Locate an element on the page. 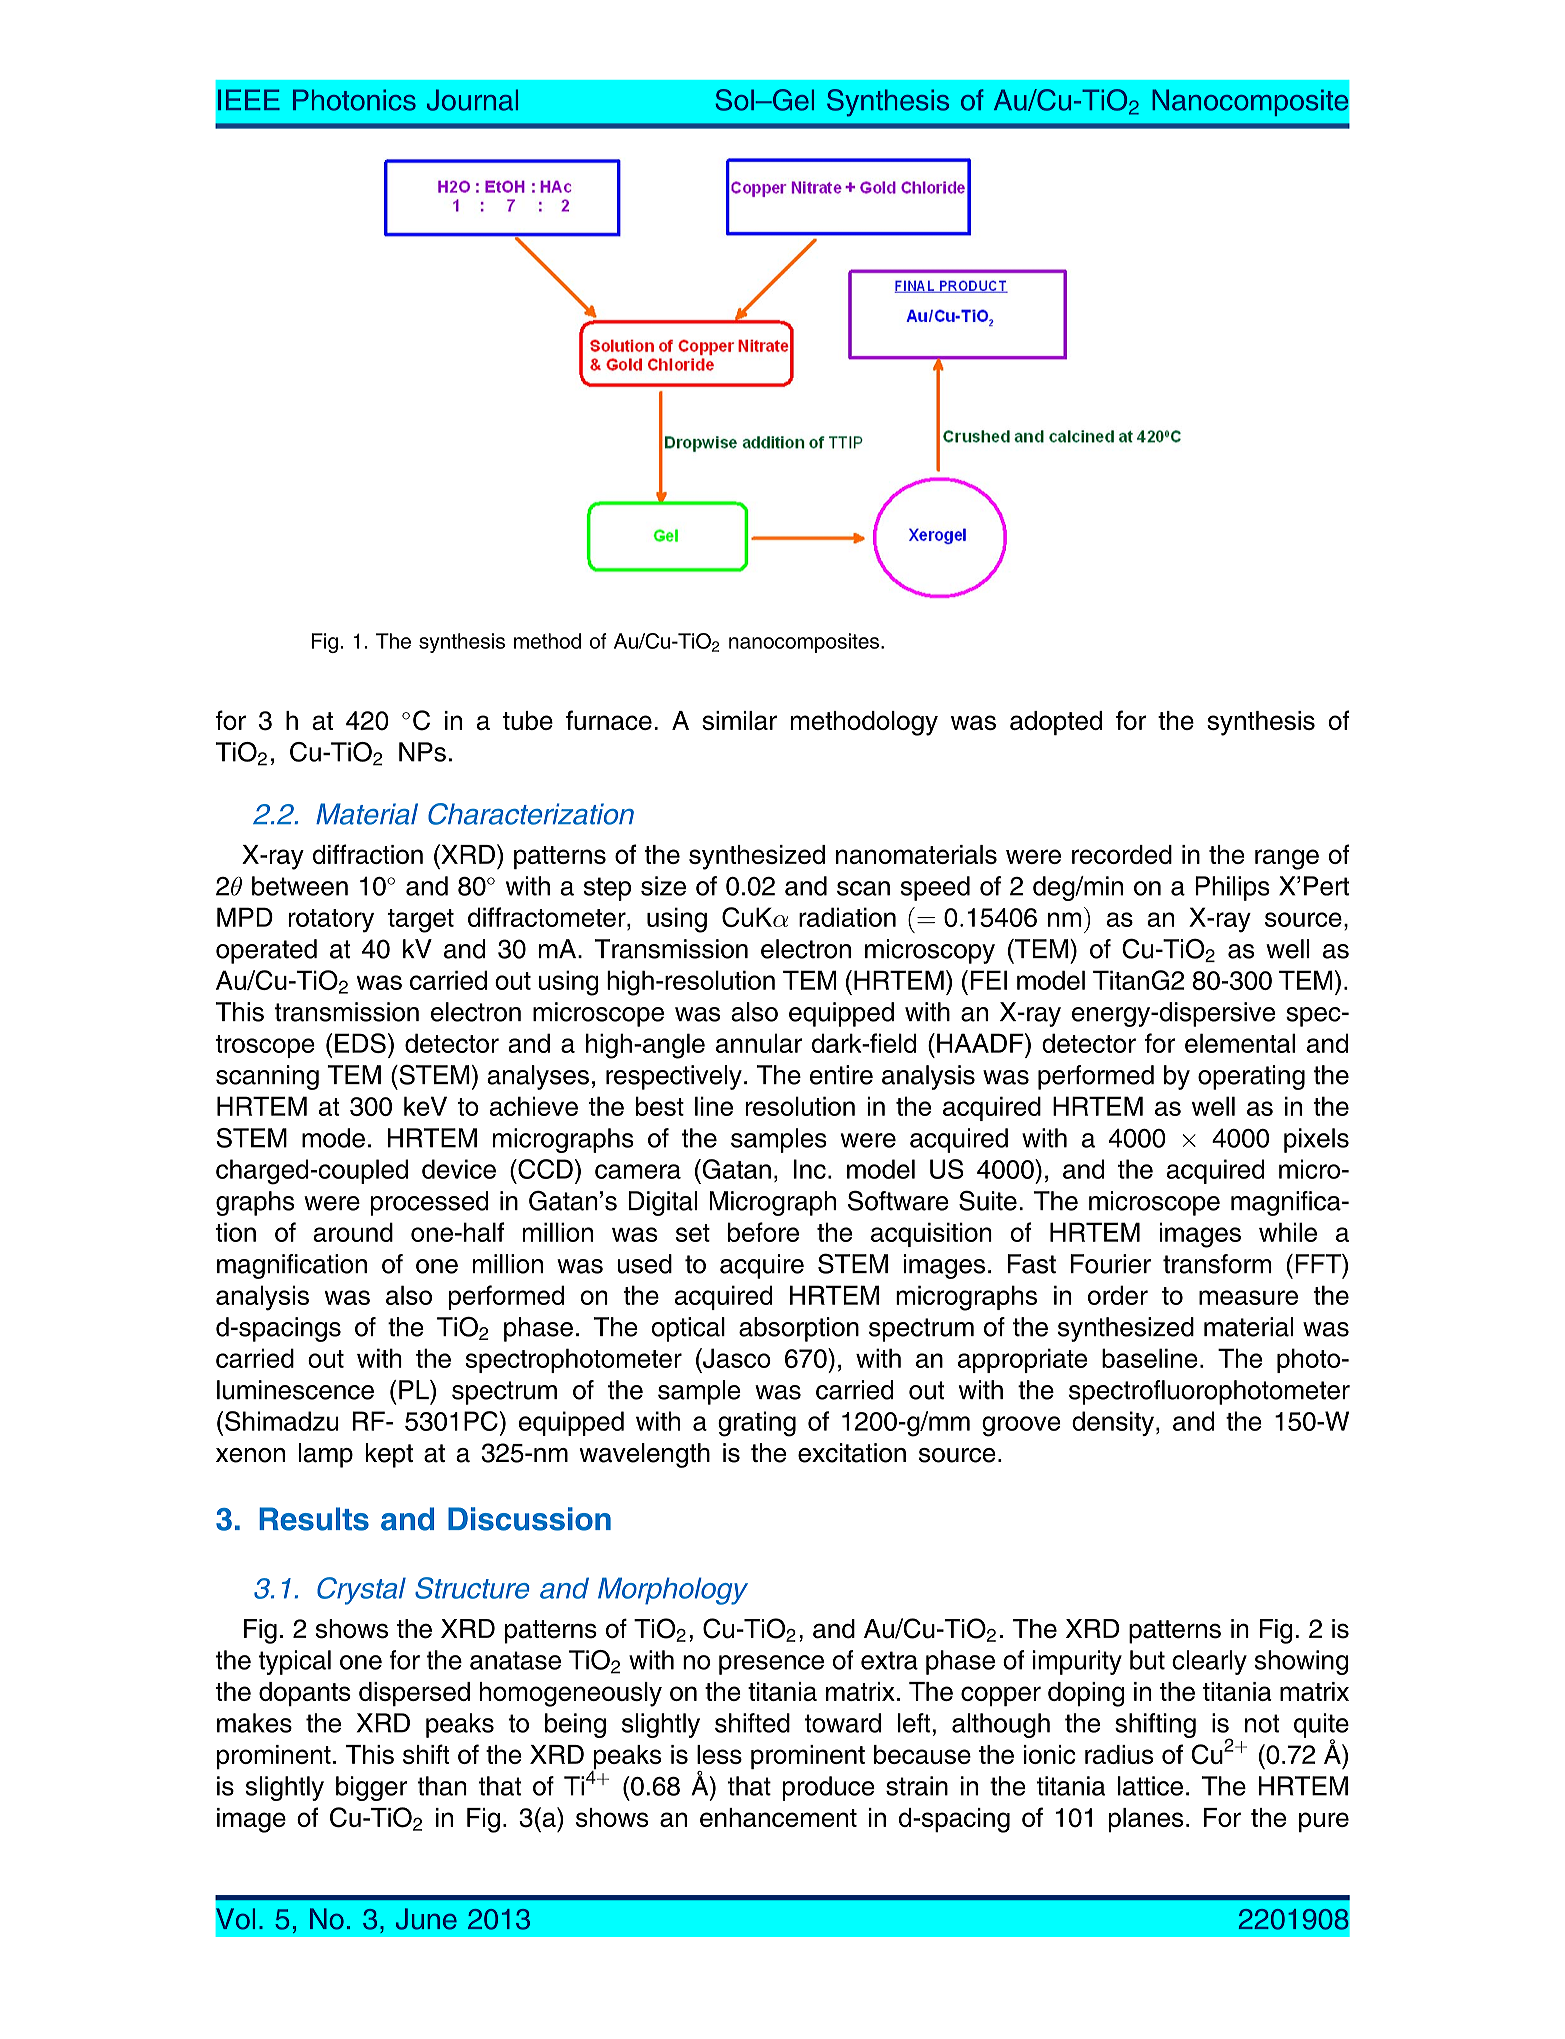  around is located at coordinates (353, 1232).
